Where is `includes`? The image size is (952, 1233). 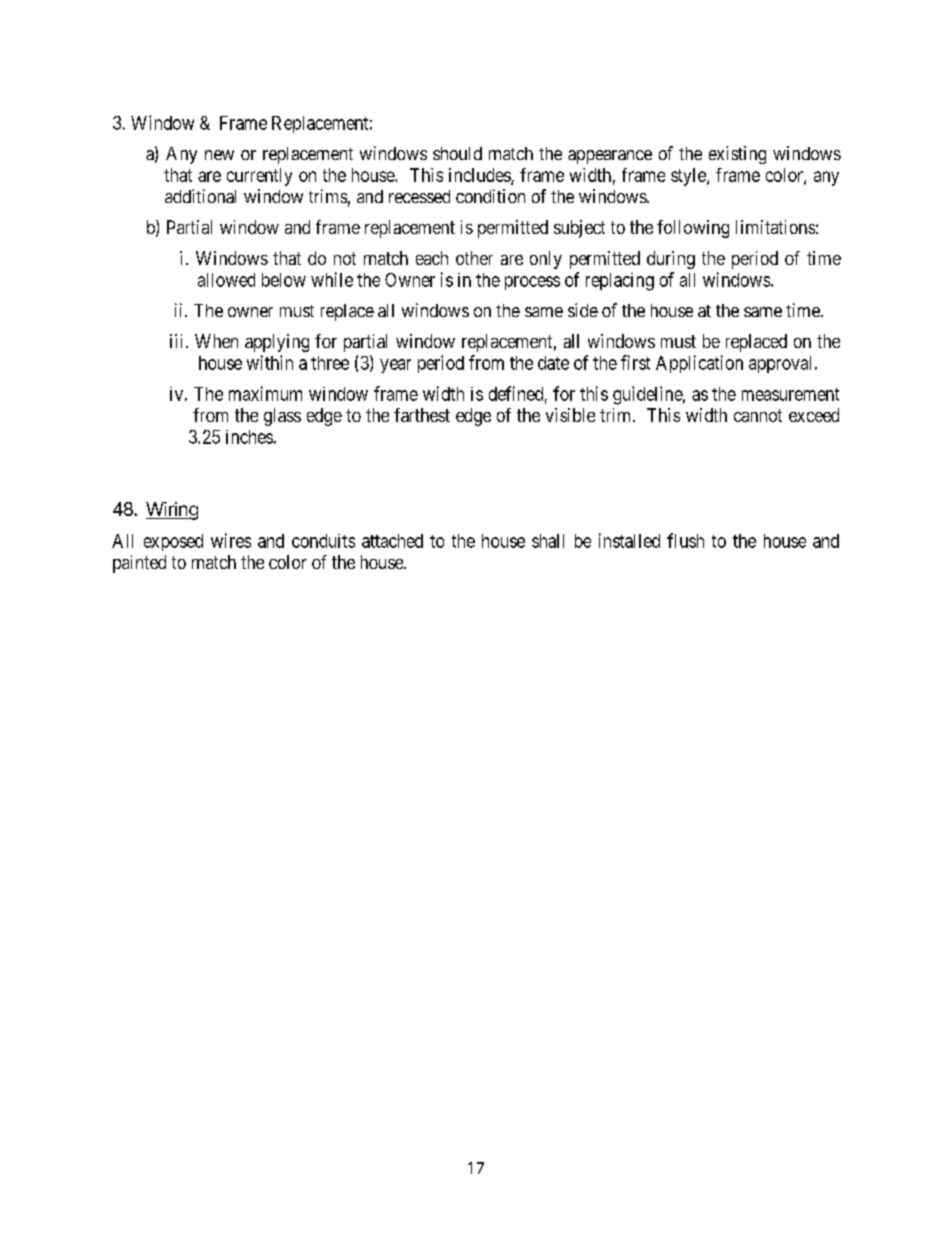 includes is located at coordinates (480, 176).
